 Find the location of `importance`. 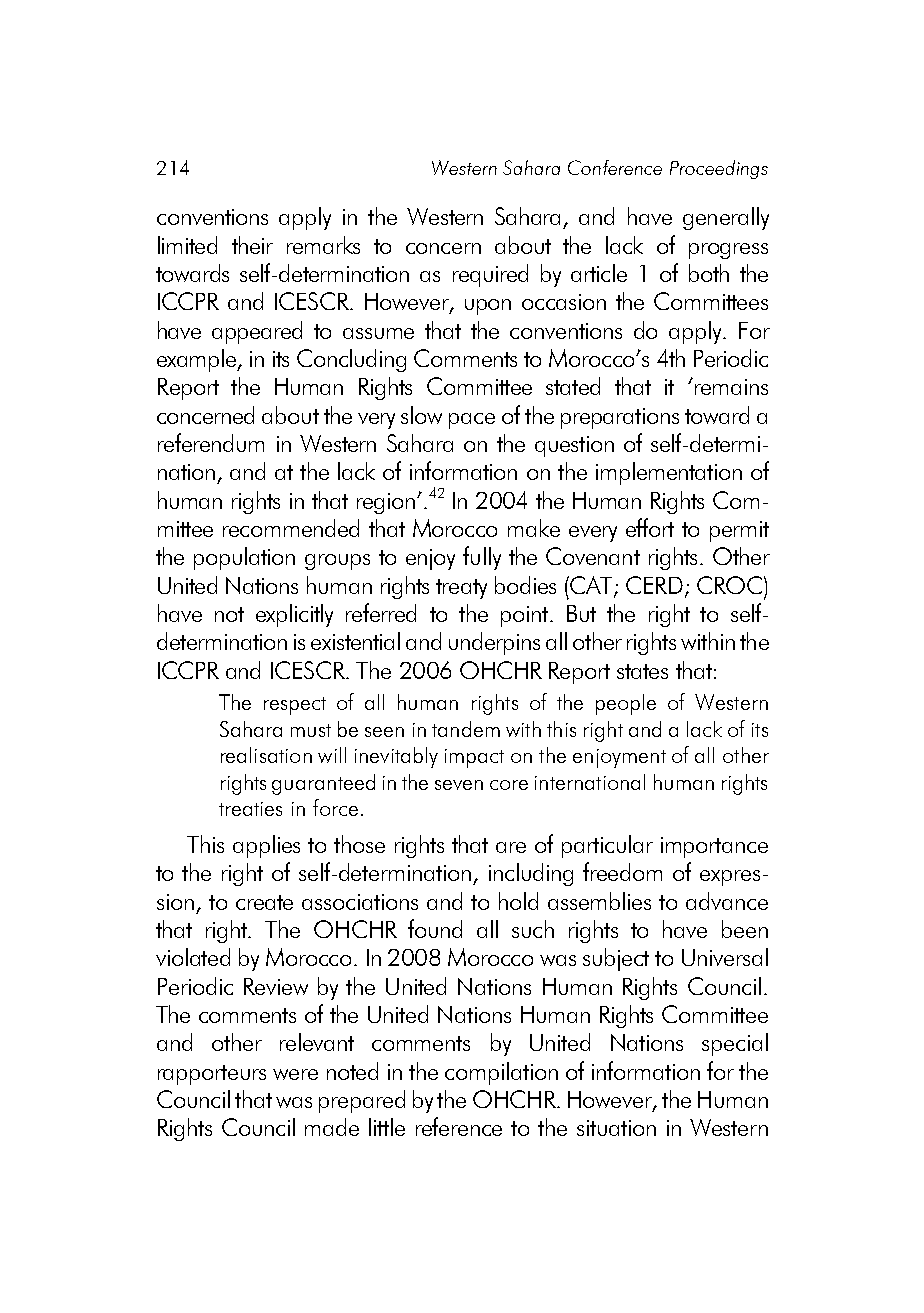

importance is located at coordinates (714, 847).
